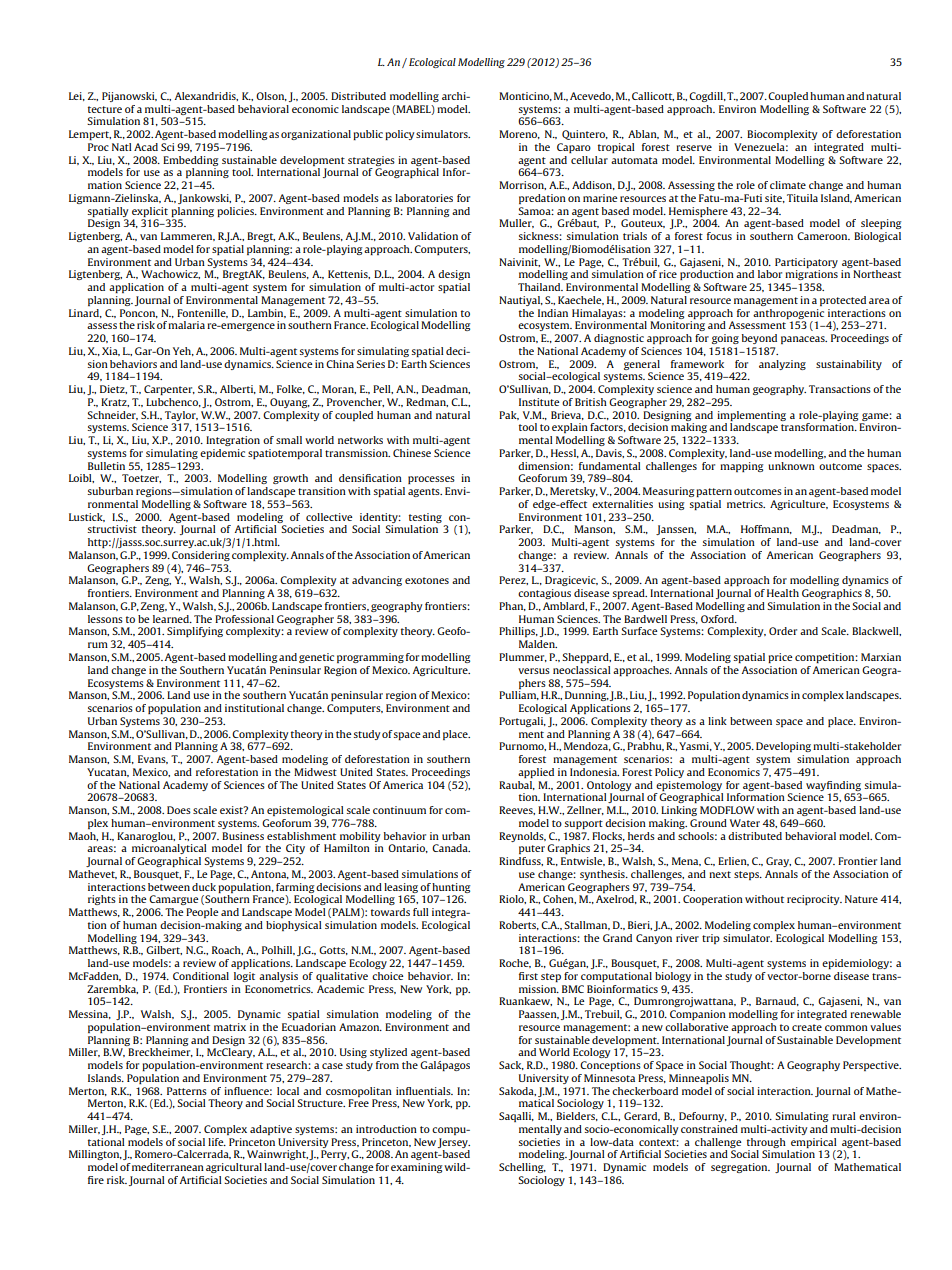 This screenshot has height=1270, width=952. What do you see at coordinates (181, 416) in the screenshot?
I see `Taylor` at bounding box center [181, 416].
